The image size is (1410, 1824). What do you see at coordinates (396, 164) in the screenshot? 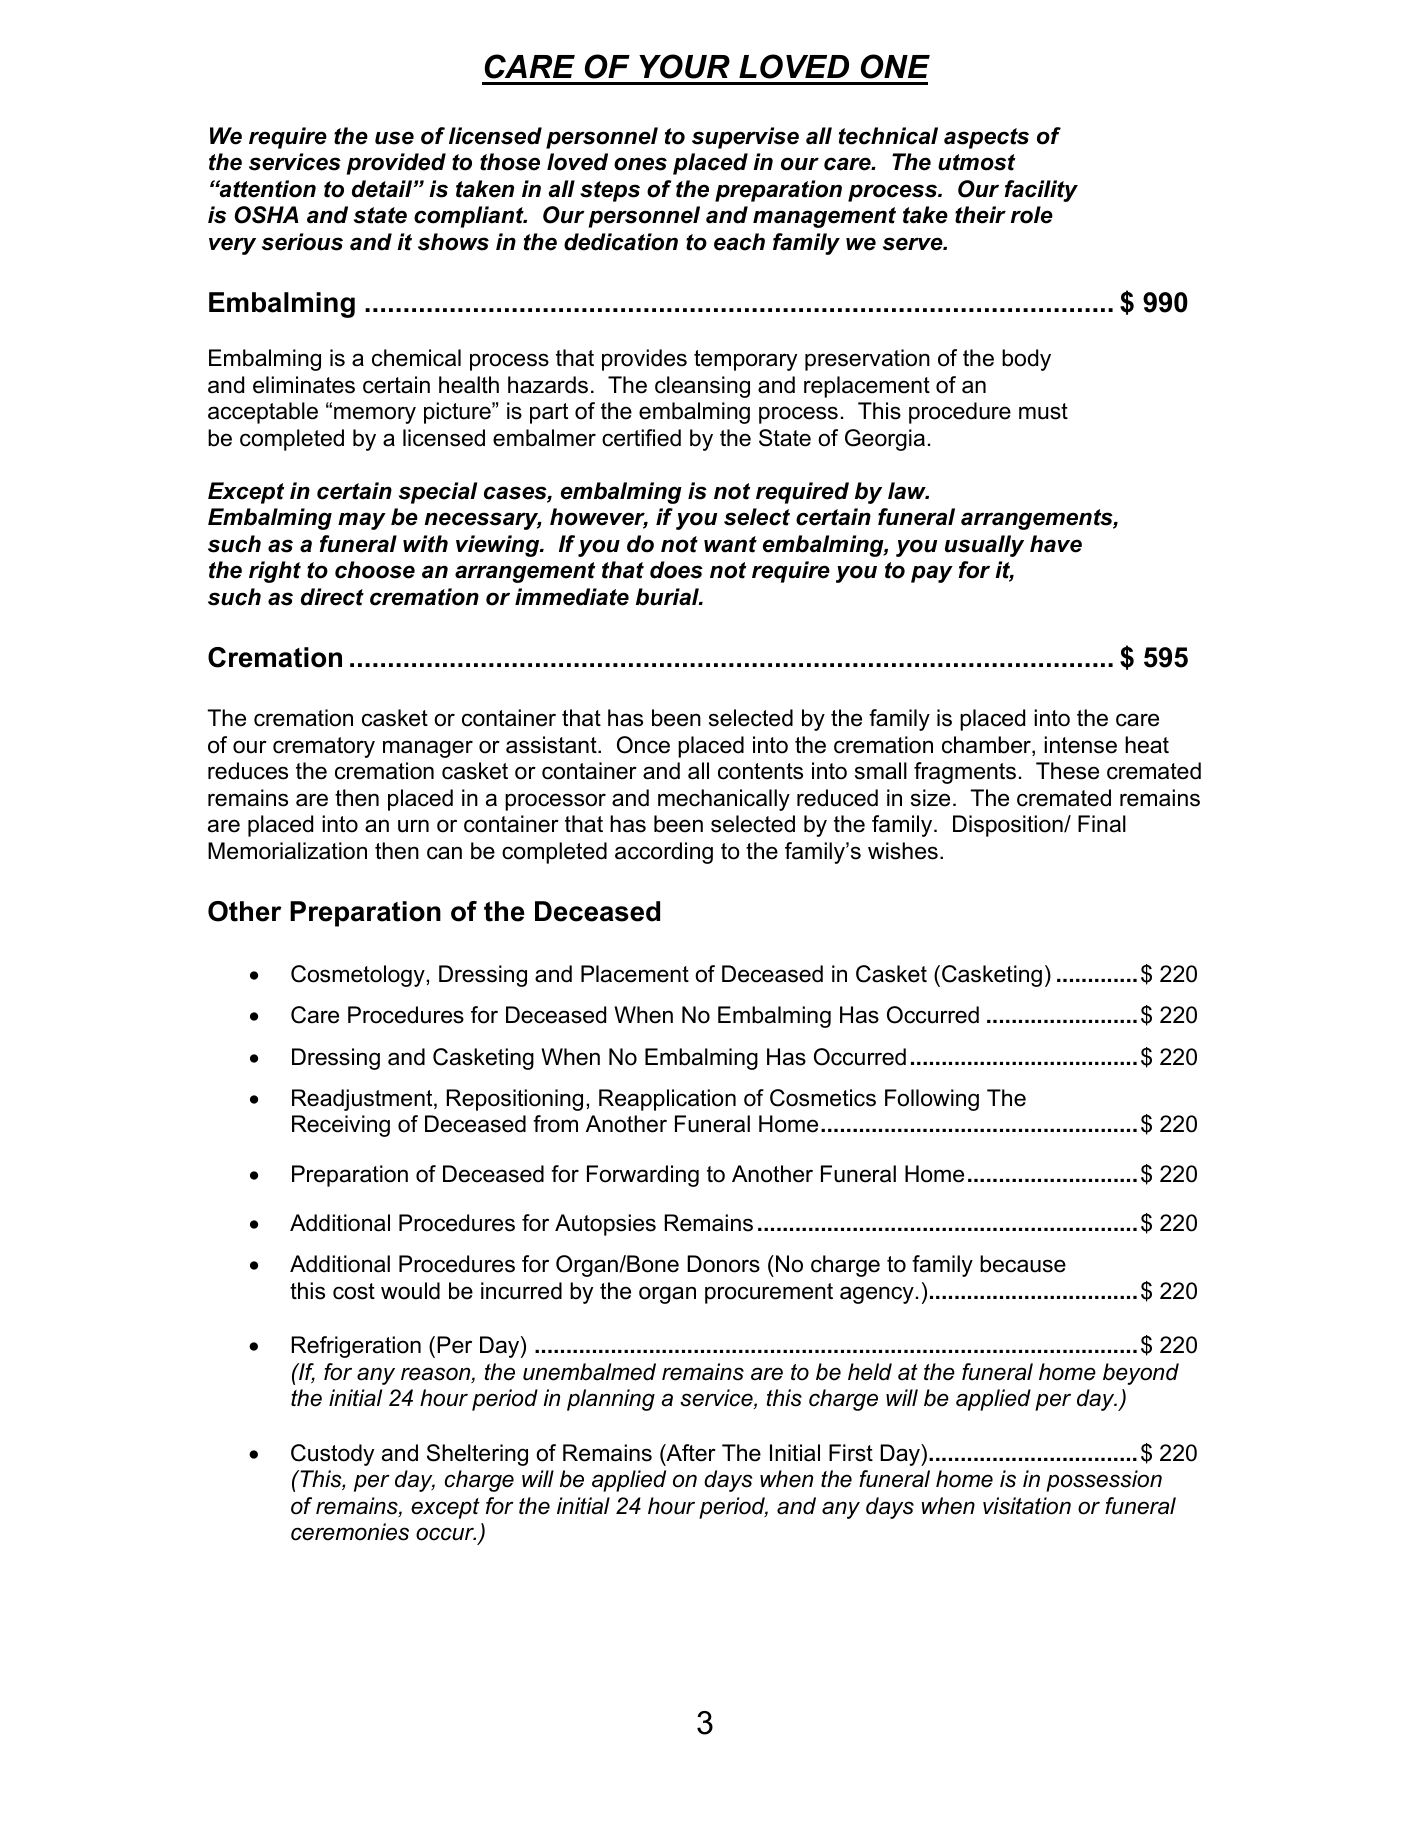
I see `provided` at bounding box center [396, 164].
